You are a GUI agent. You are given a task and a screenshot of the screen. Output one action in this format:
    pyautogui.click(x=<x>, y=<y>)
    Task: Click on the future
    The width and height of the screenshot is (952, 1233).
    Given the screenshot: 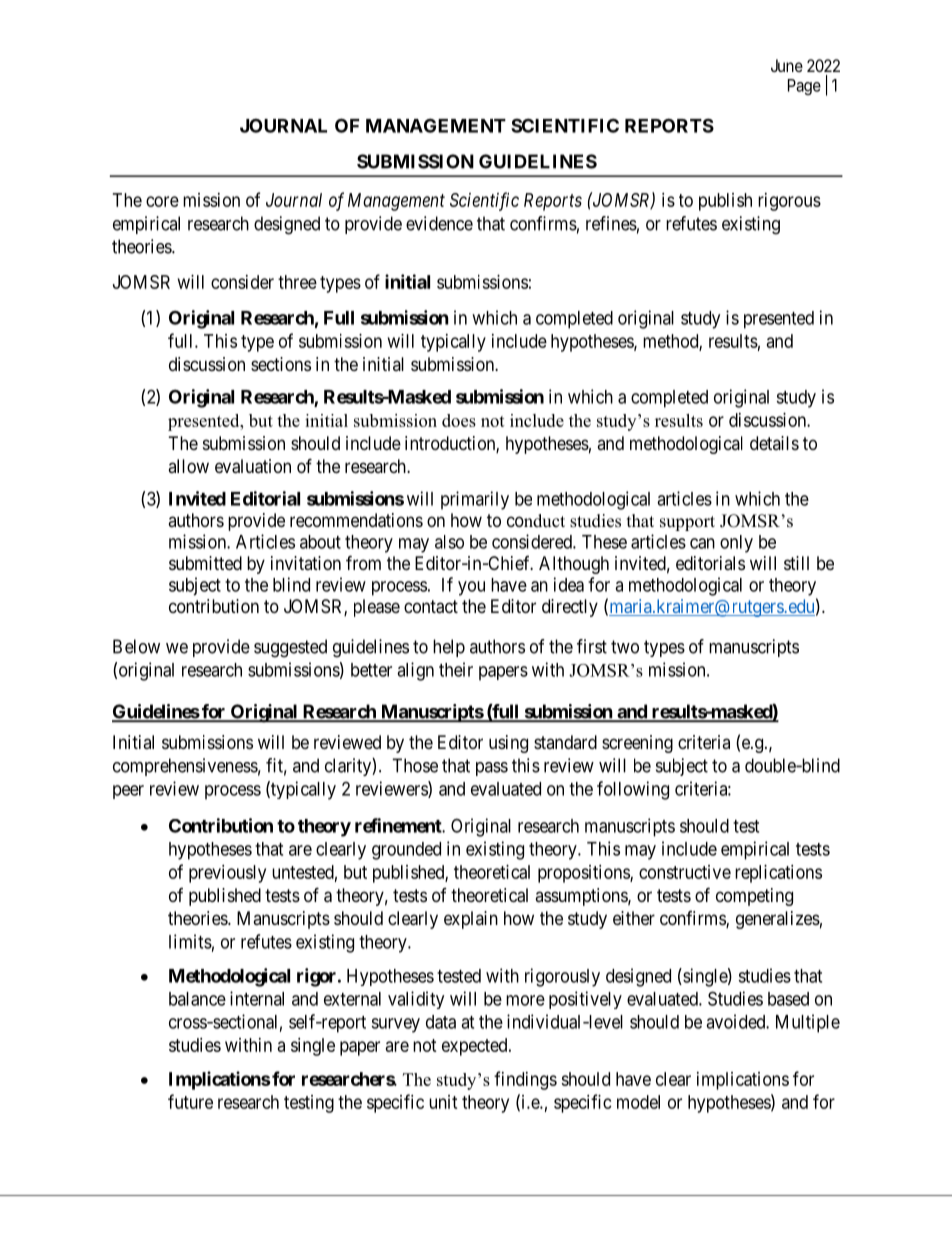 What is the action you would take?
    pyautogui.click(x=190, y=1101)
